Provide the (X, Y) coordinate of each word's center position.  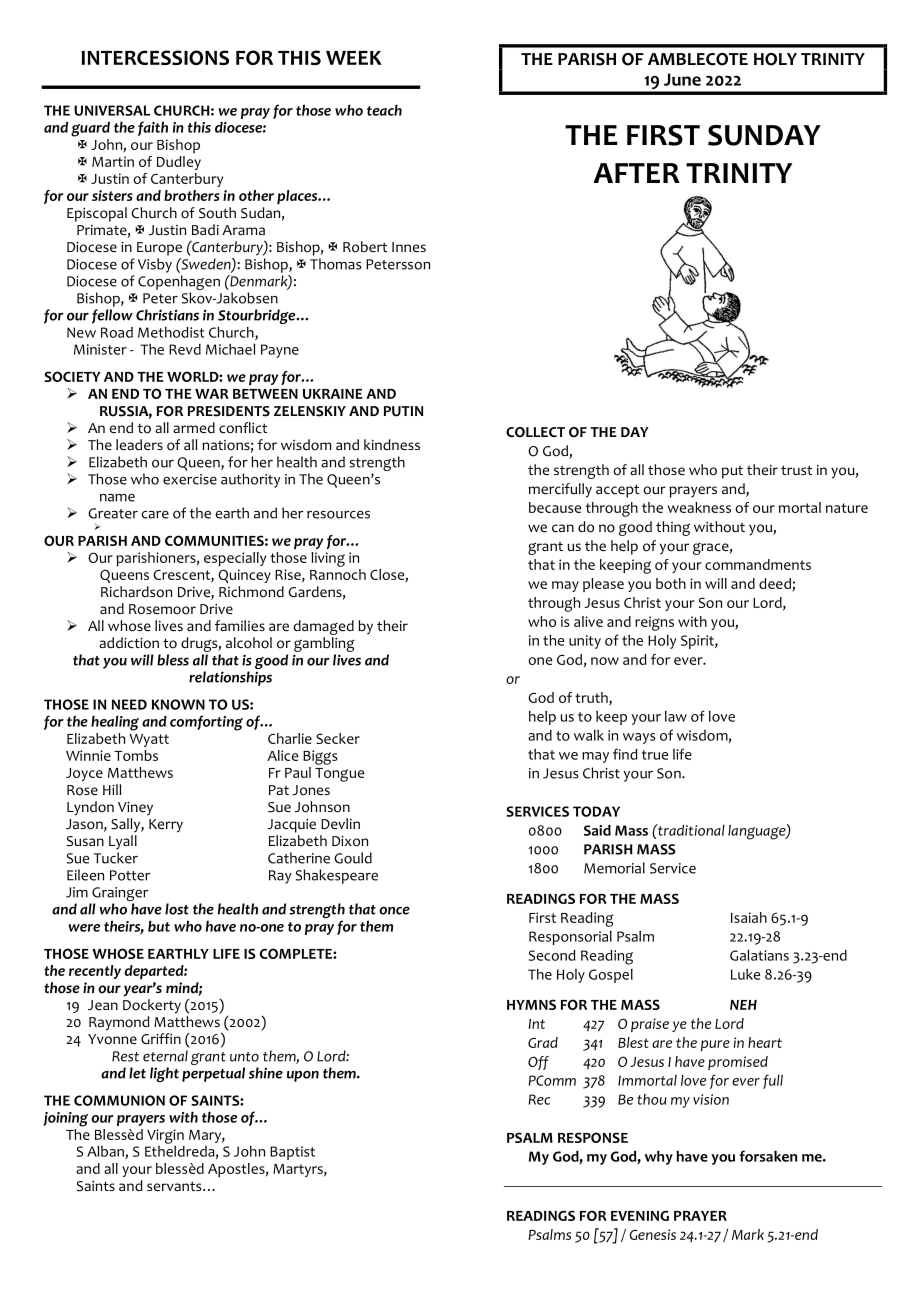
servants (175, 1186)
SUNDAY (764, 135)
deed (776, 584)
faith (153, 128)
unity (585, 642)
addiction (129, 643)
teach (384, 110)
